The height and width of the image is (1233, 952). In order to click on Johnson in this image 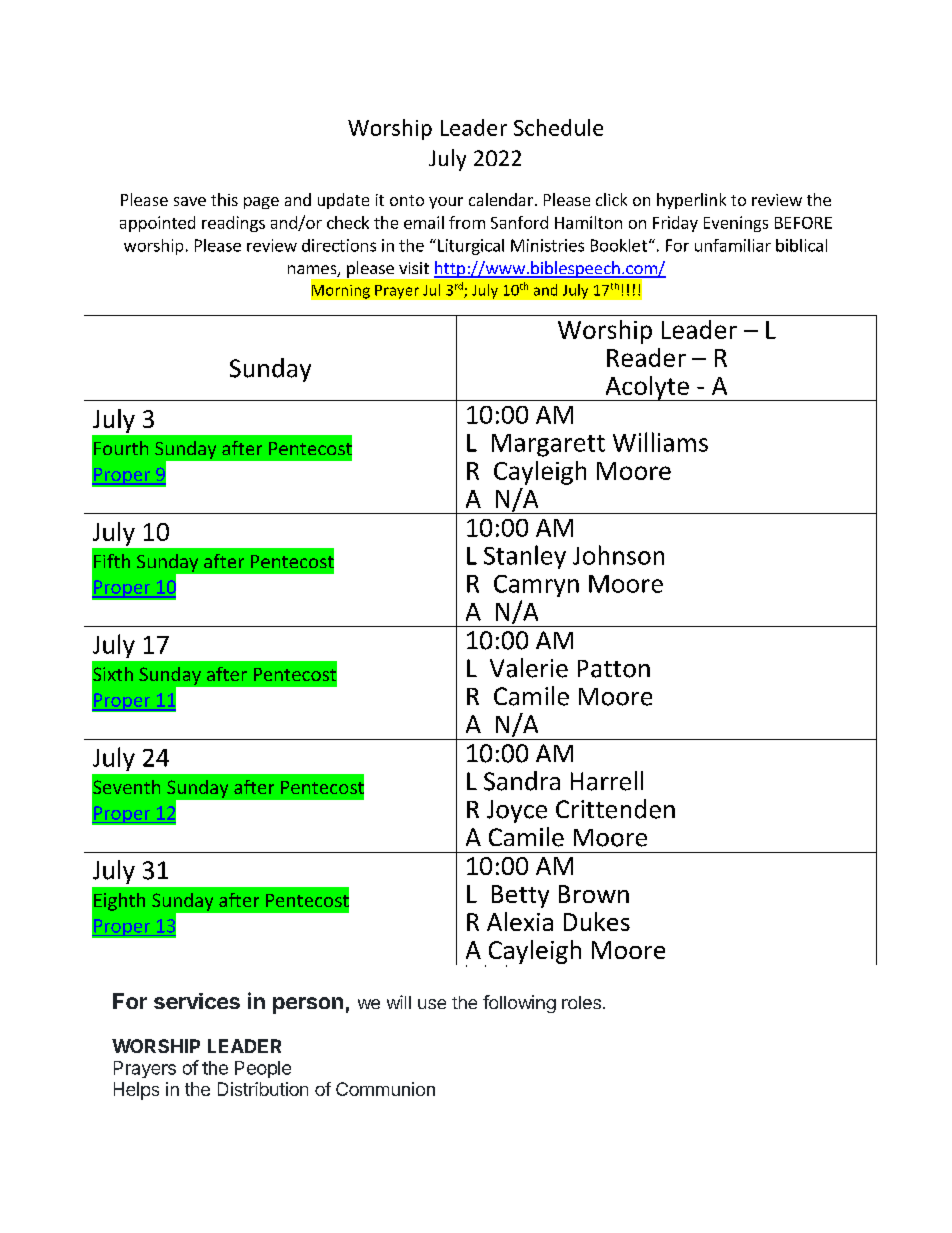, I will do `click(618, 555)`.
